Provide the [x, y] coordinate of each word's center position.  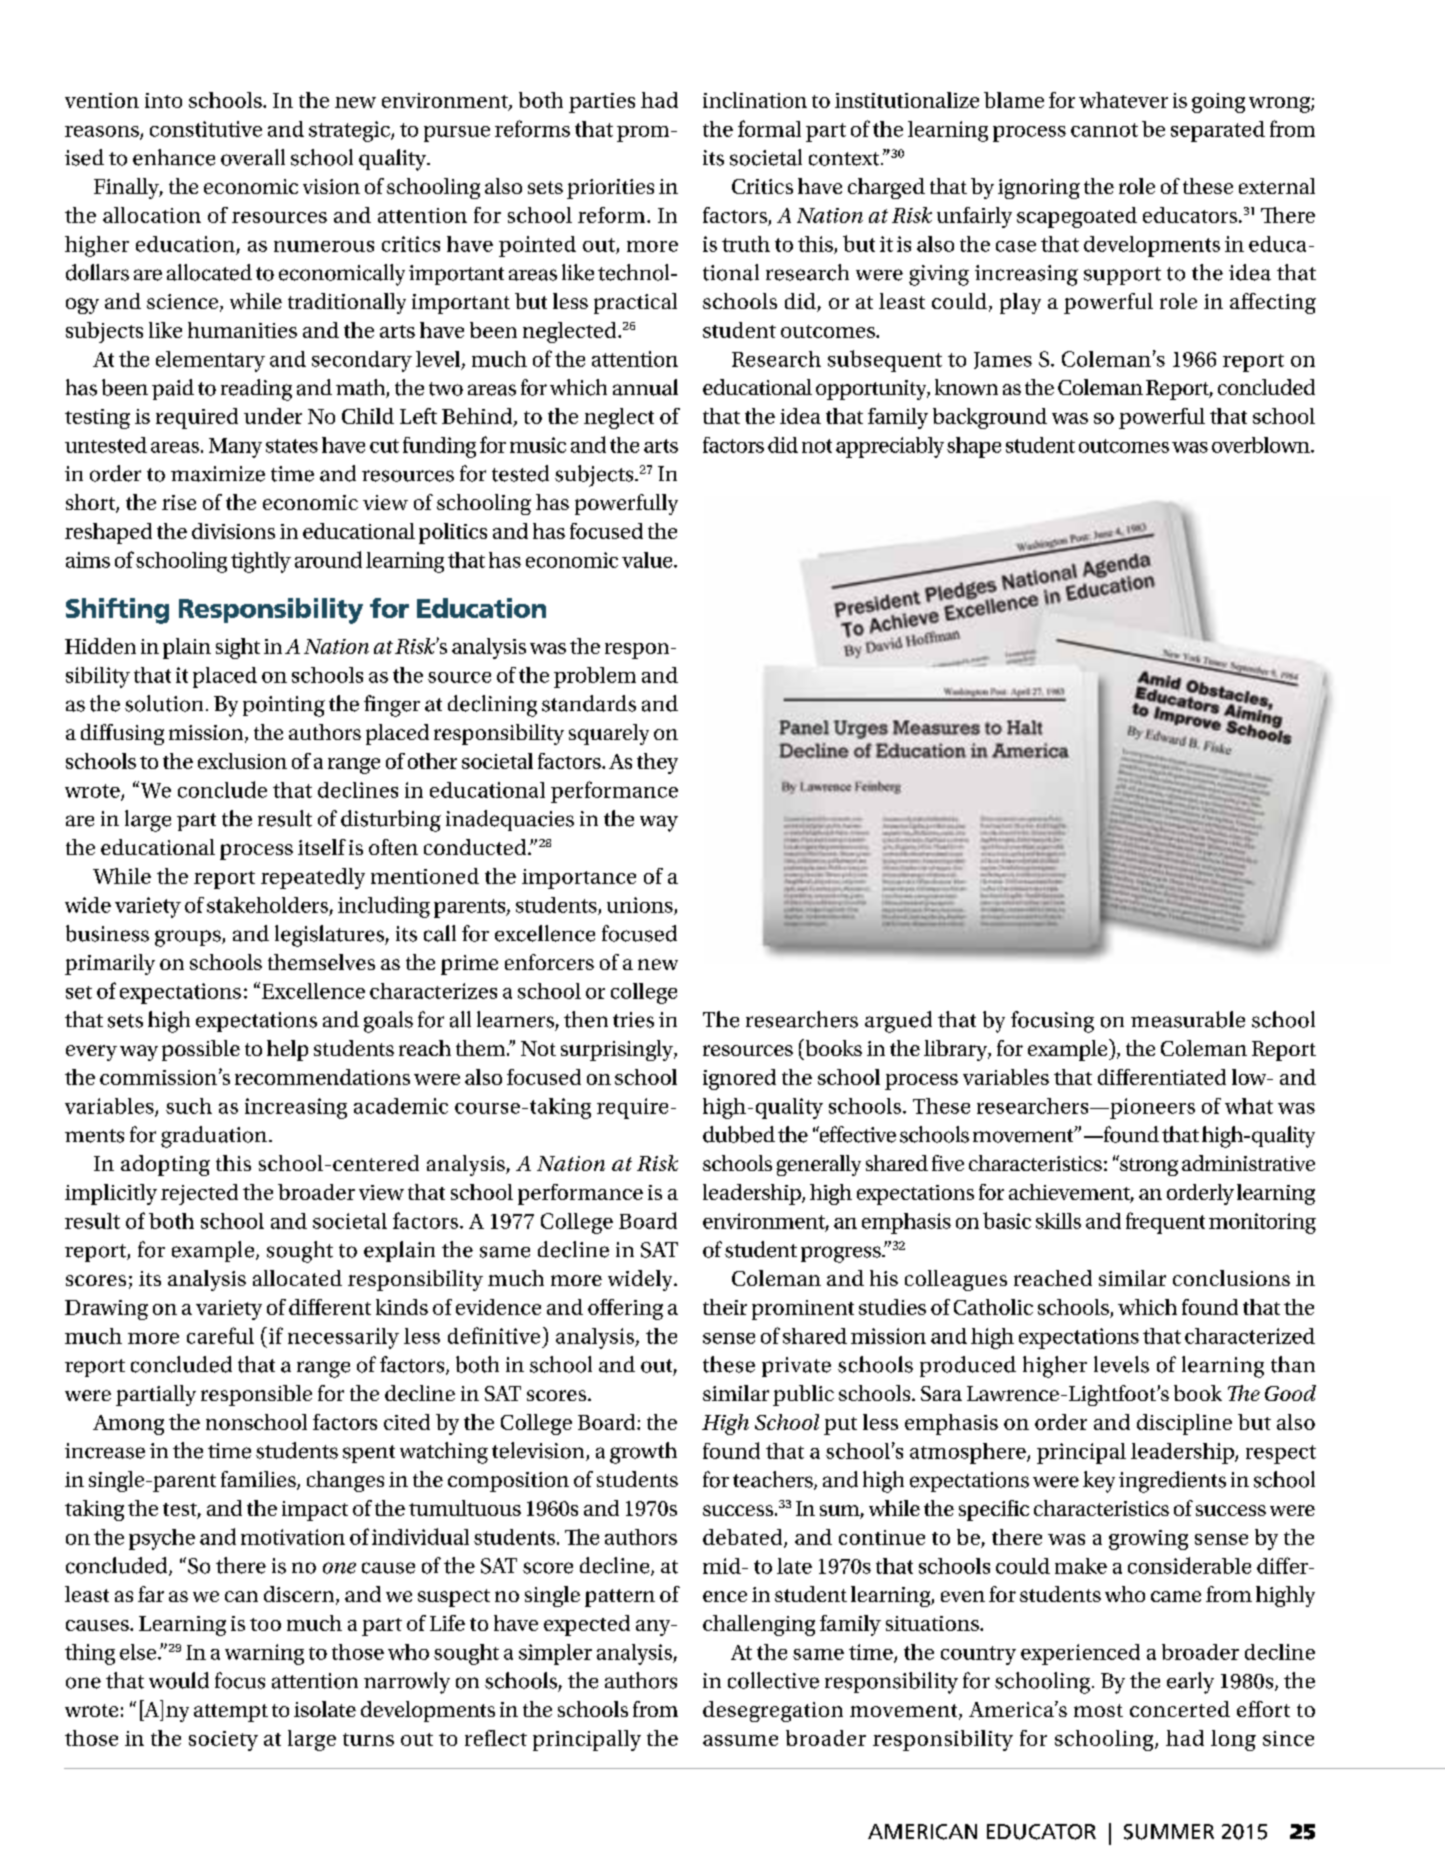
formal [769, 128]
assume [740, 1740]
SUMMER [1169, 1832]
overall [253, 157]
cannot [1104, 130]
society [223, 1741]
